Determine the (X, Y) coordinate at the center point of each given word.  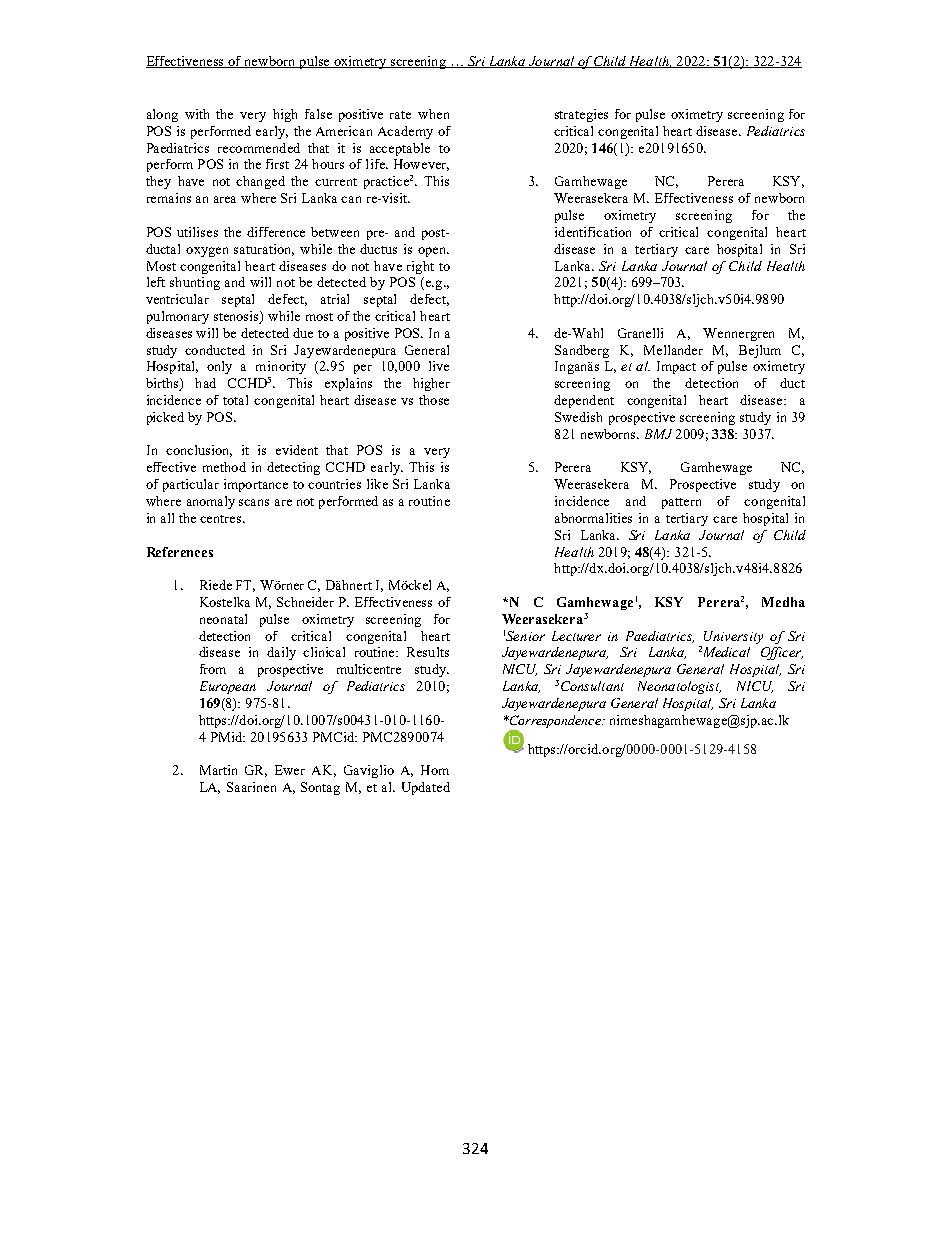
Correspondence (555, 721)
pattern (681, 503)
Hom (435, 770)
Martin (218, 770)
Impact (676, 367)
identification (593, 232)
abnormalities (593, 518)
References (180, 552)
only (219, 367)
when (433, 114)
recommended (259, 148)
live (439, 366)
